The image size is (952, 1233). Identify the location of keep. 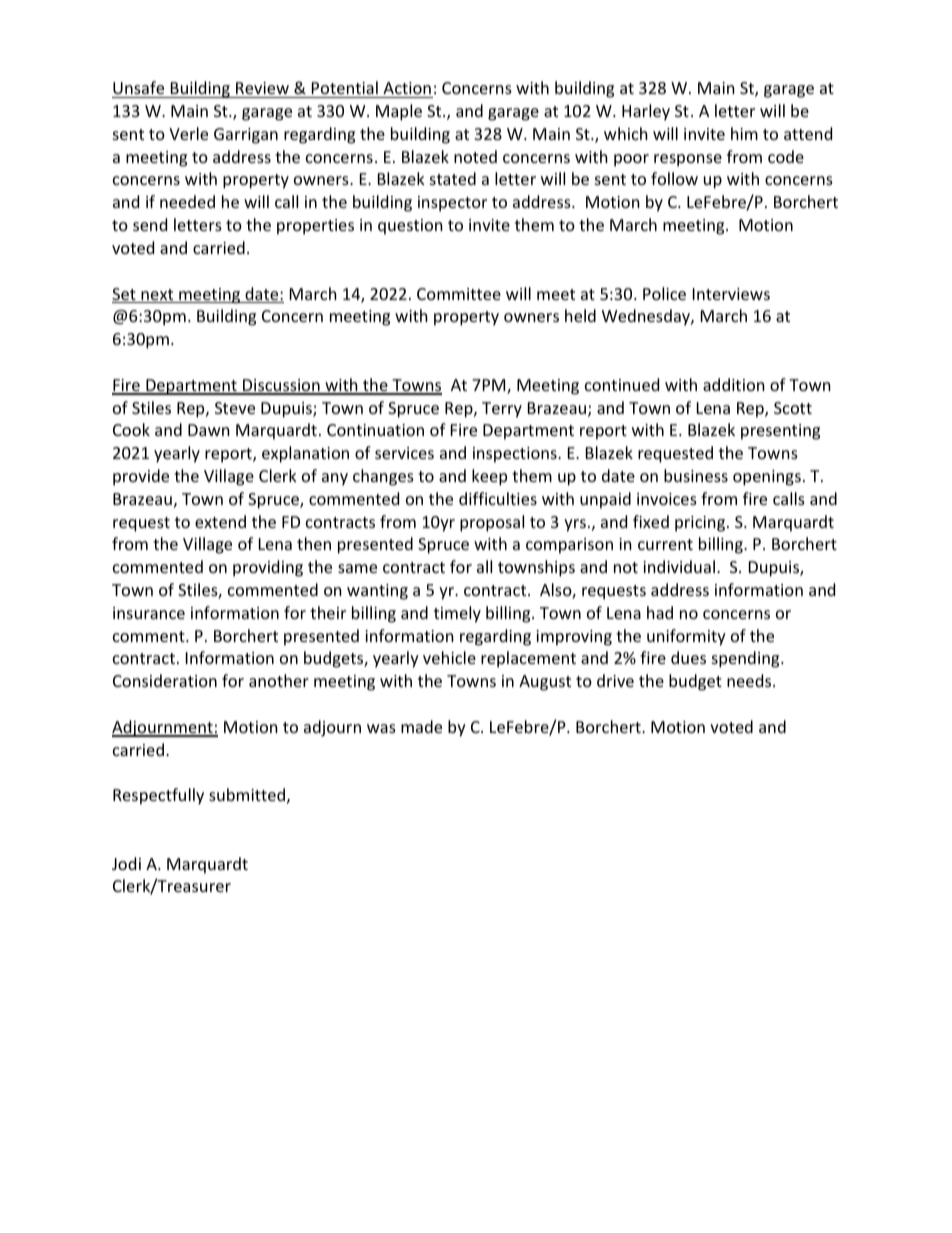
(489, 477).
